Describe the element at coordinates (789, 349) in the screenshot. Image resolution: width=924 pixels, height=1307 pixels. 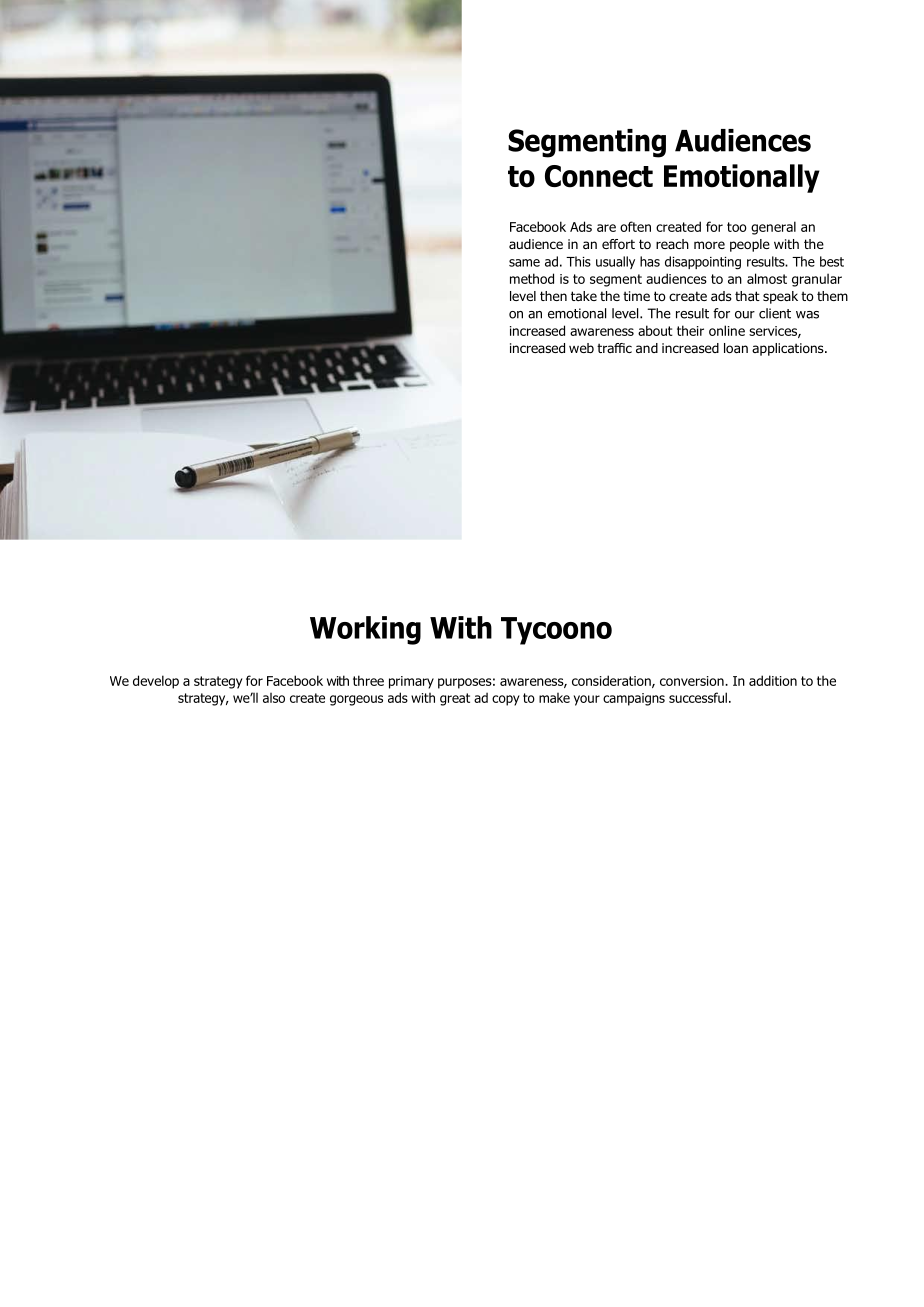
I see `applications` at that location.
